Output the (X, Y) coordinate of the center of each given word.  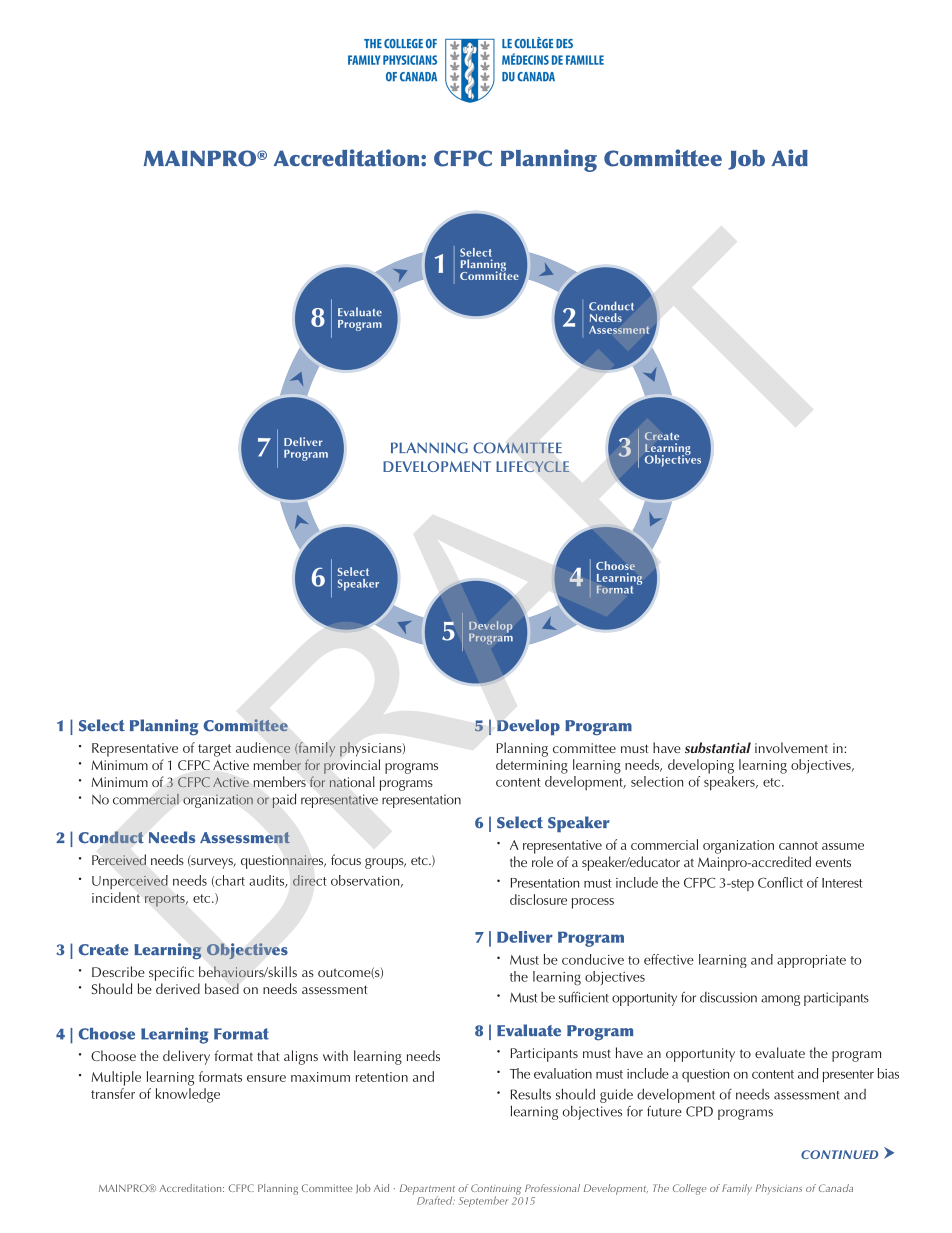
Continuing (496, 1190)
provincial (352, 766)
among (780, 1000)
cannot (798, 845)
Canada (836, 1188)
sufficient (584, 997)
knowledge (188, 1095)
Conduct (111, 837)
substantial (718, 747)
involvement (791, 747)
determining (532, 766)
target (214, 750)
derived (178, 988)
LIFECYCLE (532, 466)
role (542, 861)
